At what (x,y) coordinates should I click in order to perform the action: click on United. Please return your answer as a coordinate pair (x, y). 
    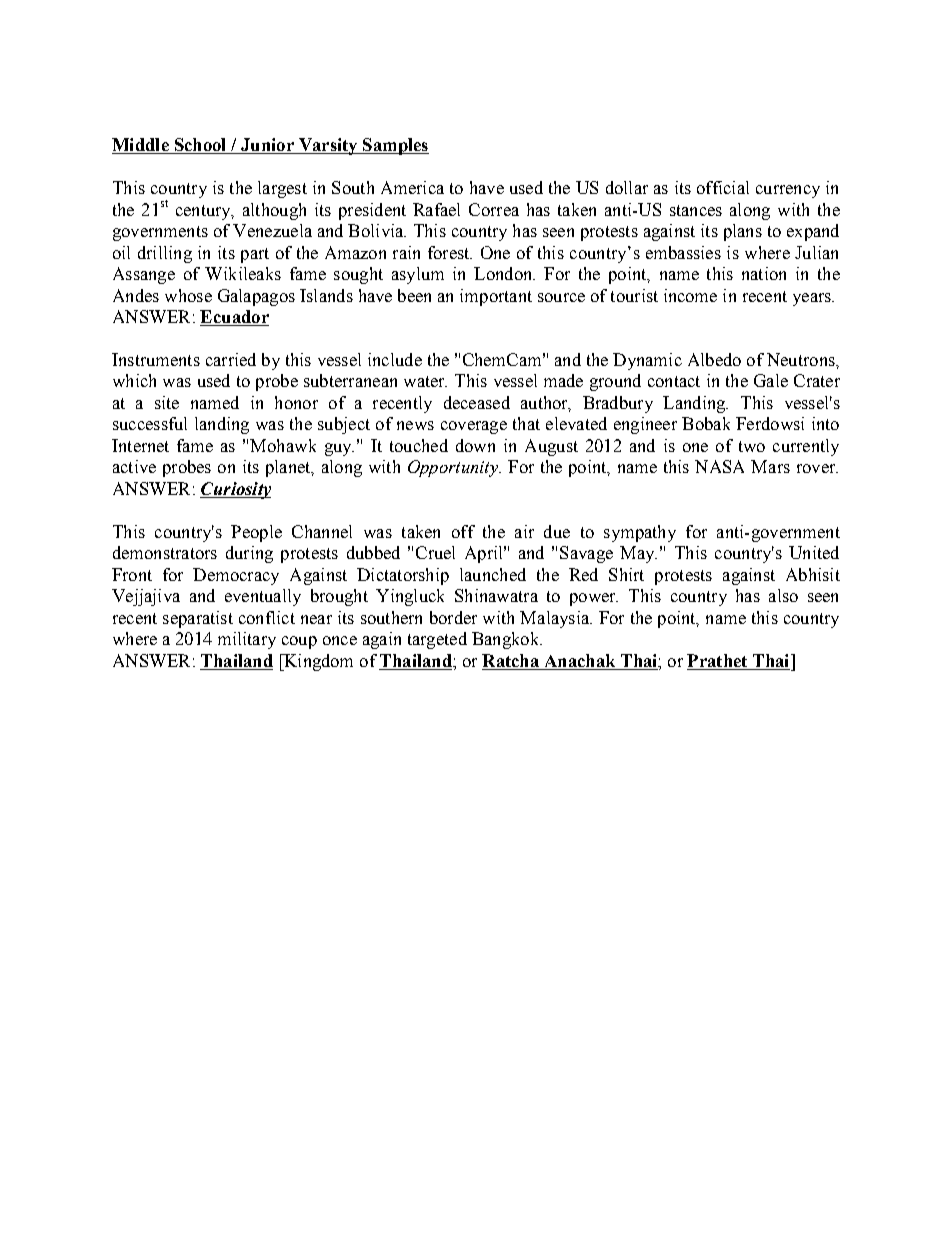
    Looking at the image, I should click on (814, 552).
